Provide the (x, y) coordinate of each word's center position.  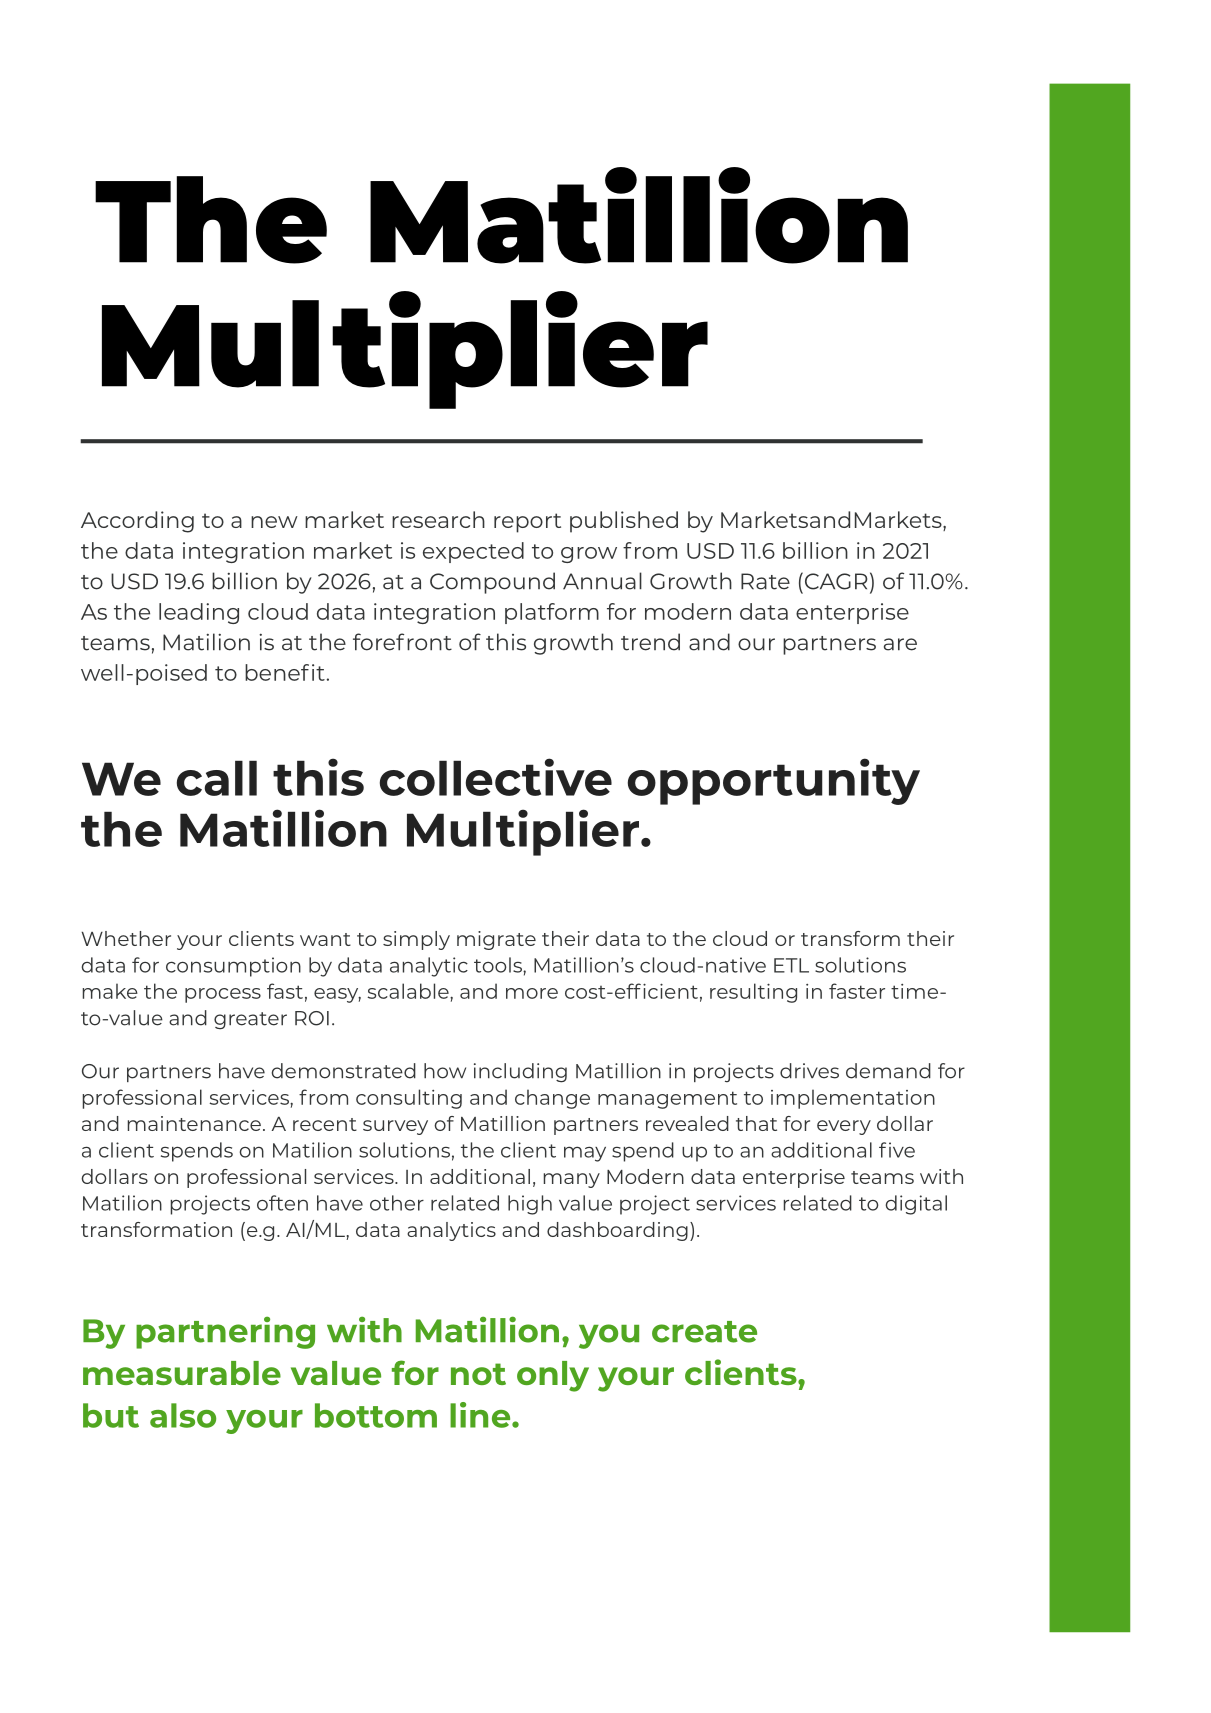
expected (473, 552)
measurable (182, 1373)
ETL (791, 965)
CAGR (834, 581)
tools (499, 965)
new (274, 522)
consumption (233, 967)
